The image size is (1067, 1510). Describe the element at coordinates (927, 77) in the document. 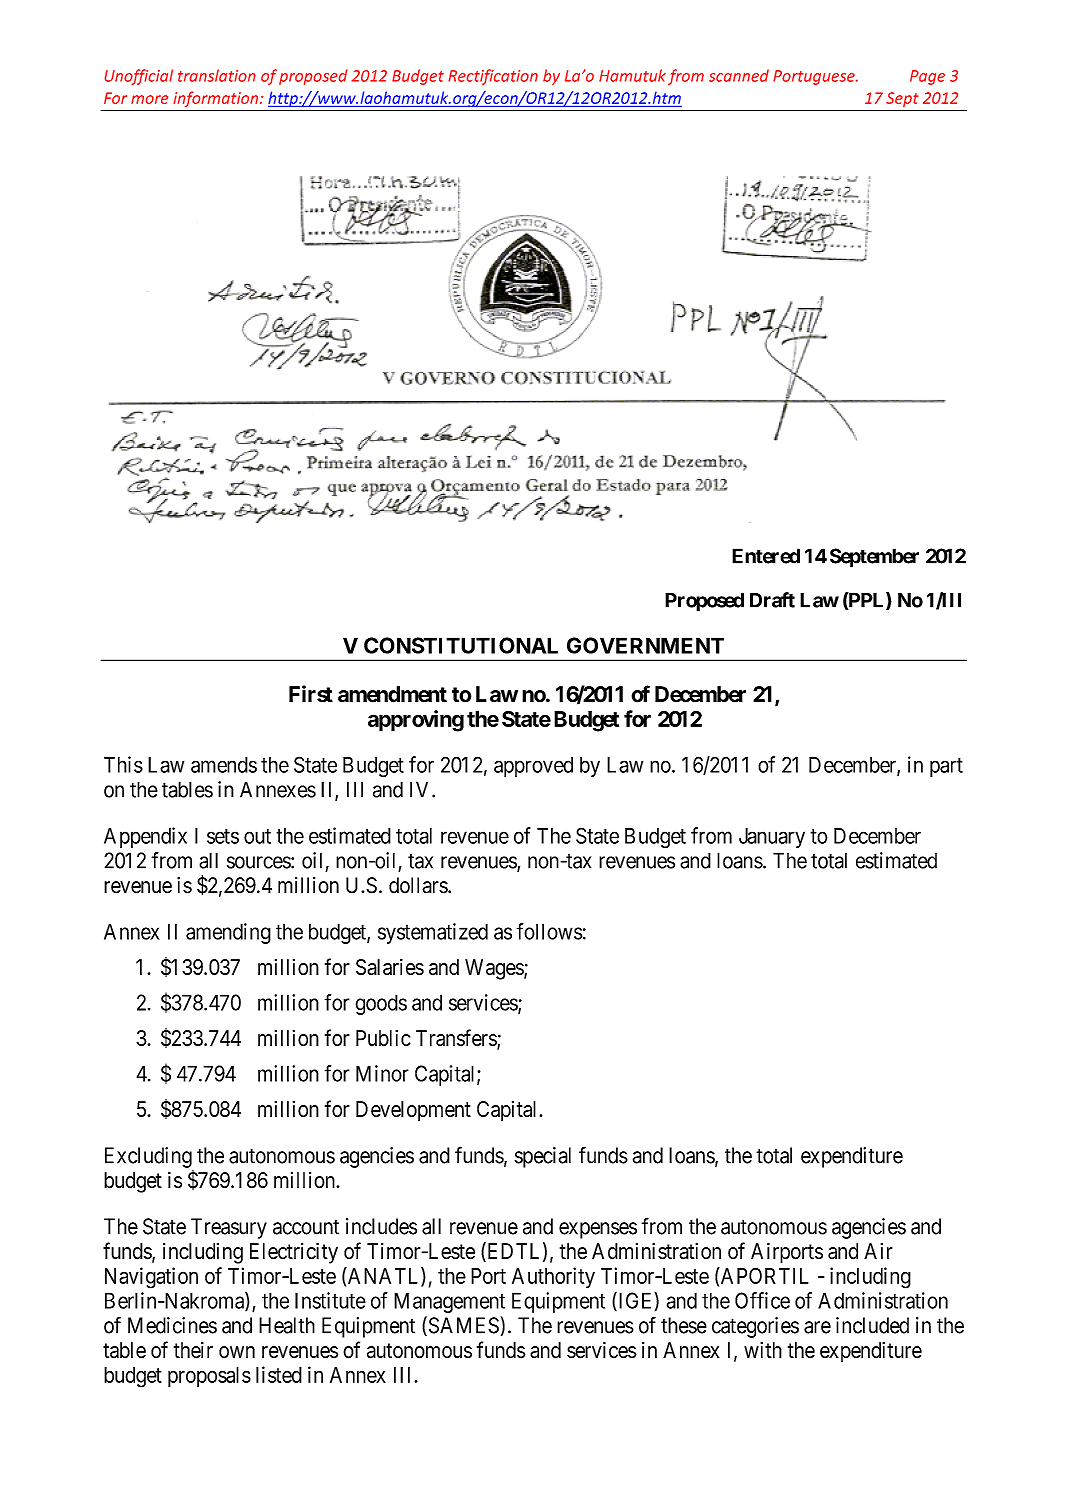

I see `Page` at that location.
